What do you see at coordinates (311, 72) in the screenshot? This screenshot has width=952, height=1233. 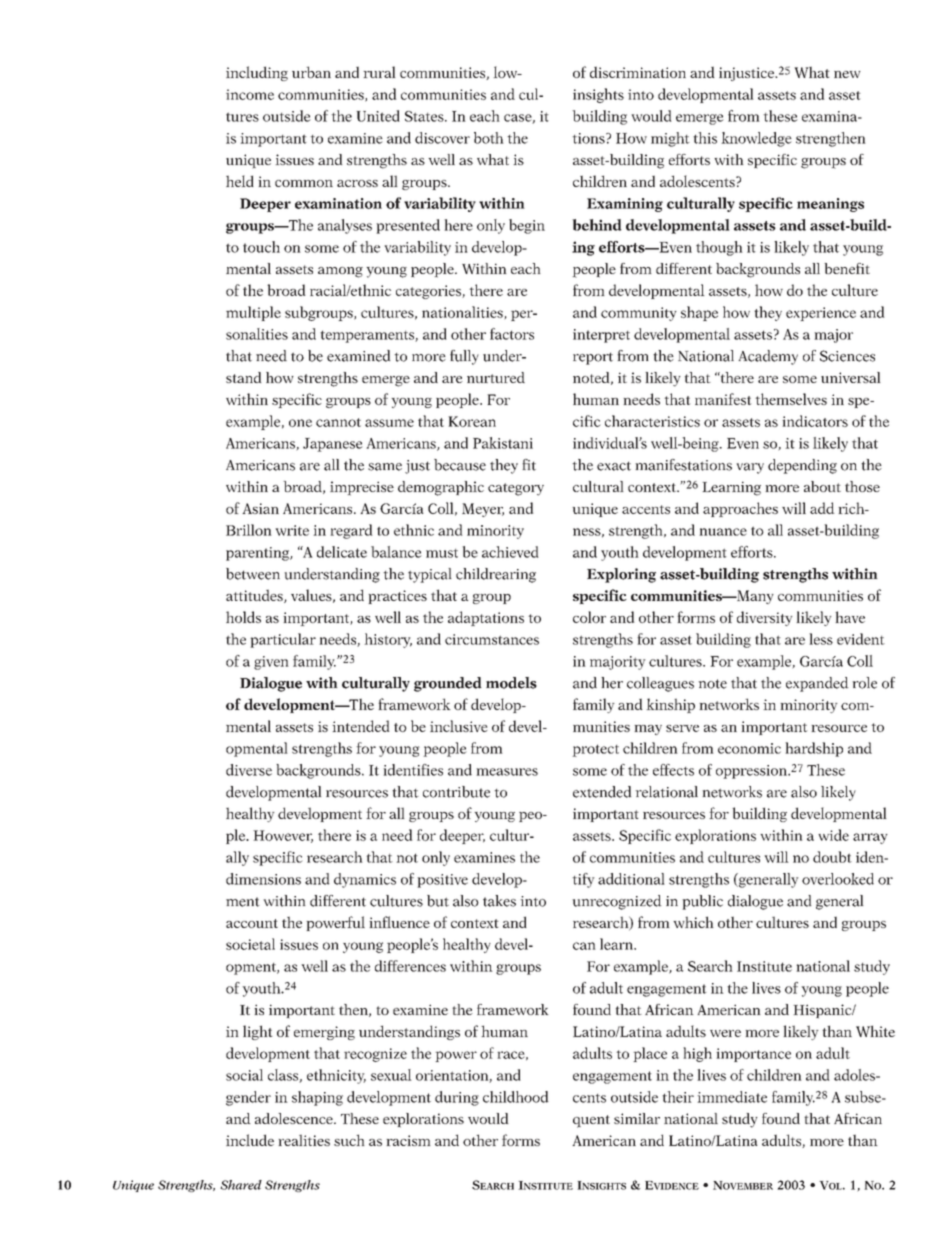 I see `urban` at bounding box center [311, 72].
